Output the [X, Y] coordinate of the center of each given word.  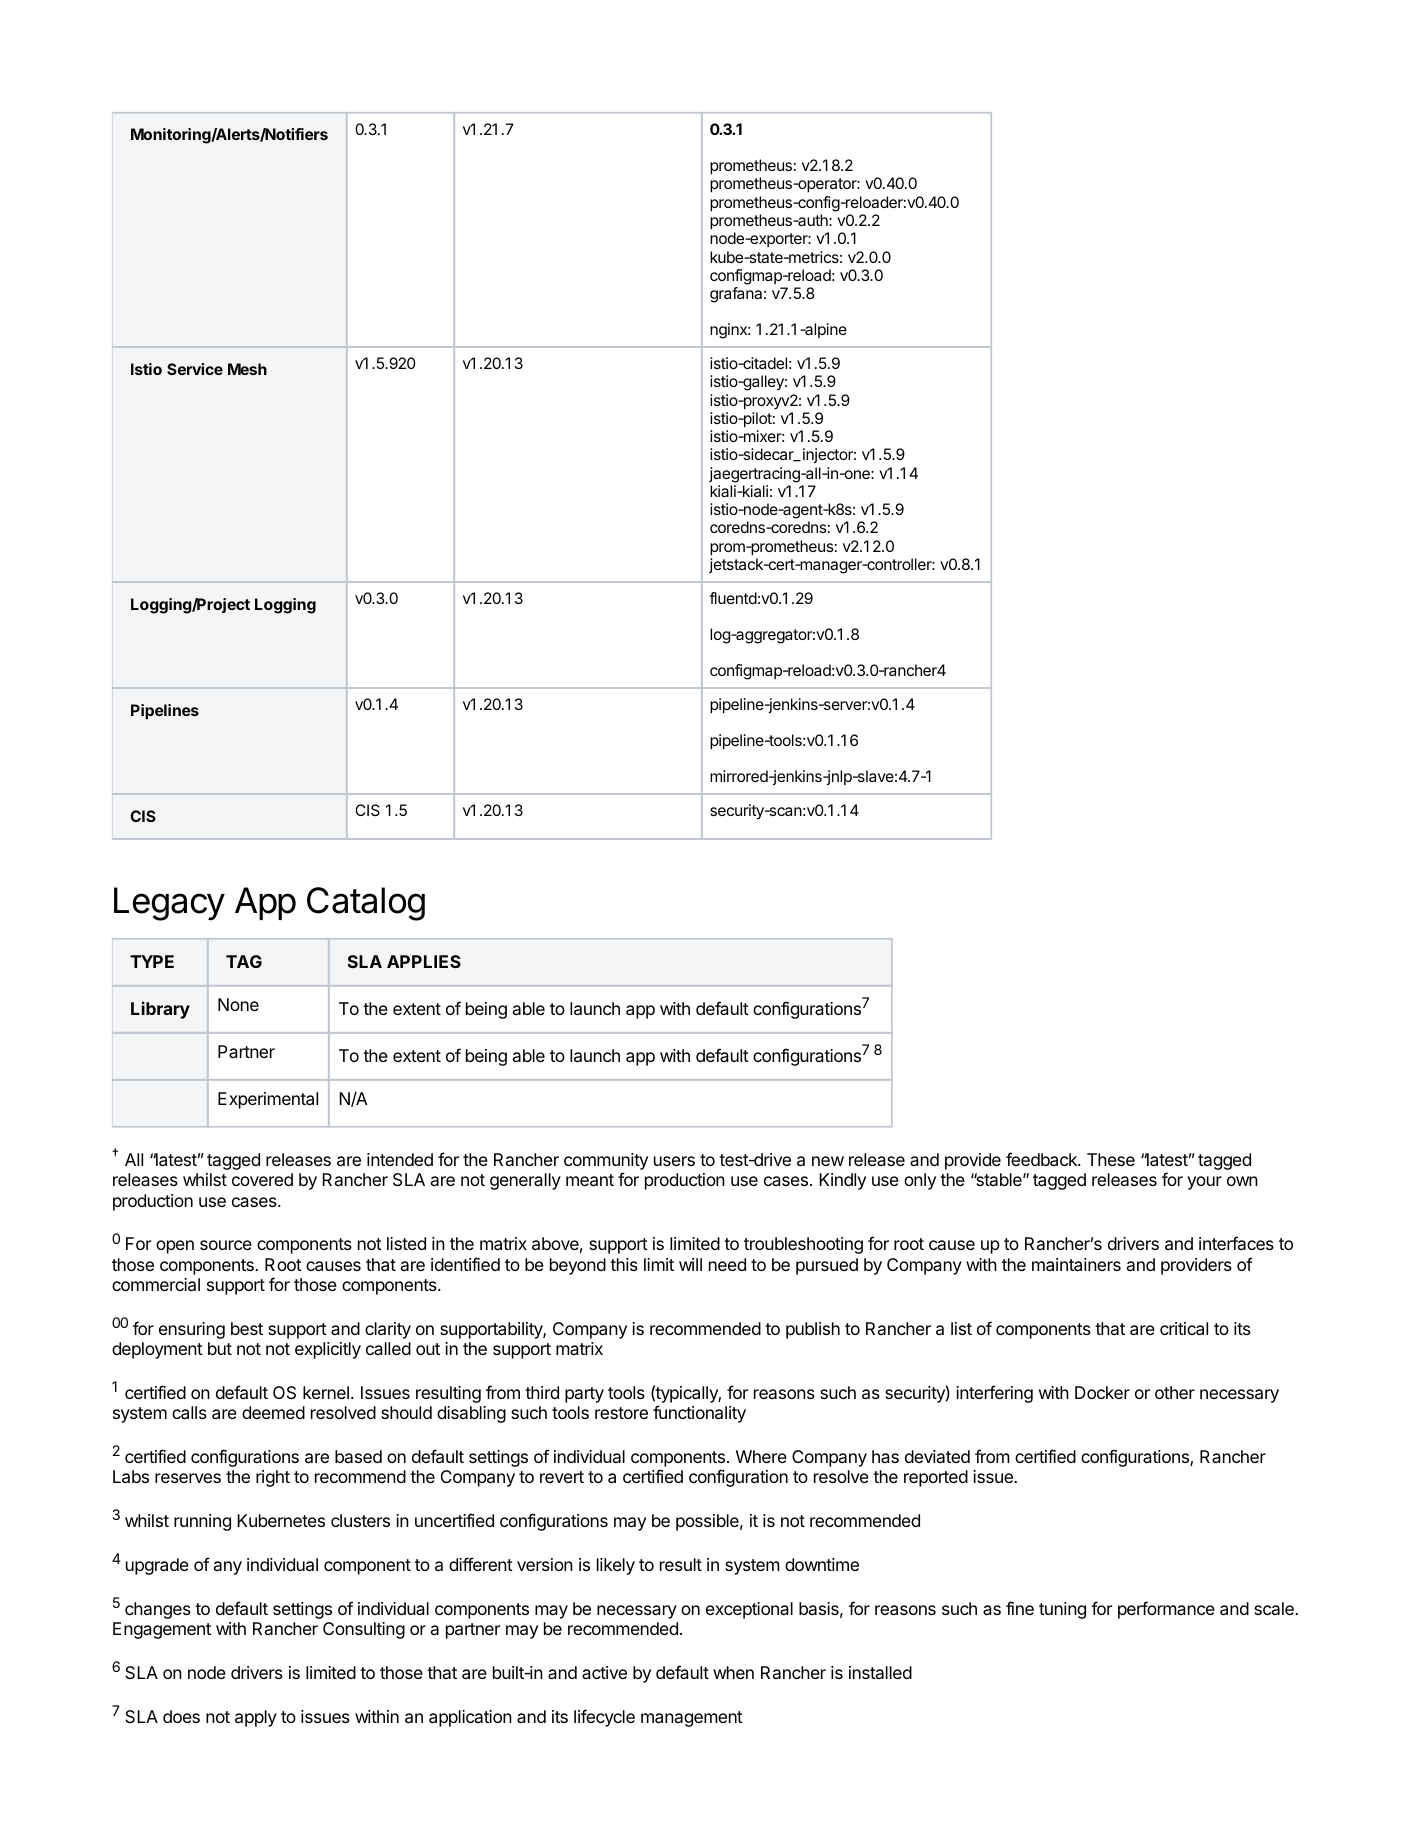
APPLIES [424, 961]
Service [195, 369]
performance [1166, 1610]
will [690, 1264]
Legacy [169, 904]
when [733, 1672]
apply [256, 1718]
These [1111, 1159]
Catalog [366, 904]
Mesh [247, 369]
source [226, 1245]
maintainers [1076, 1264]
